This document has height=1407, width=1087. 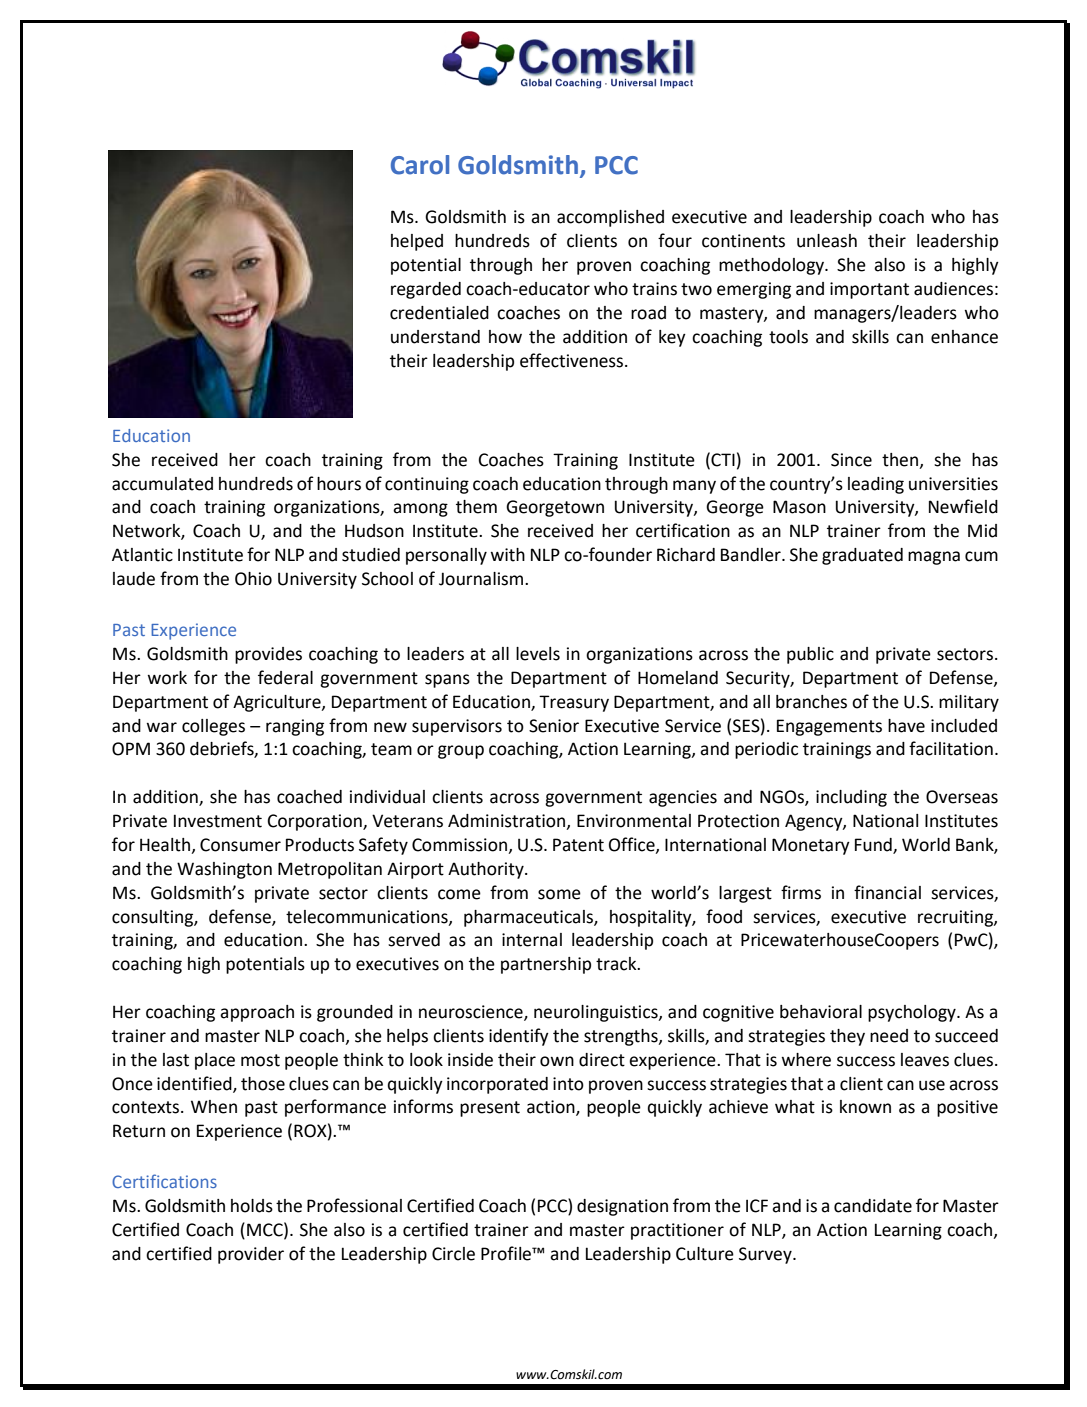 I want to click on designation, so click(x=622, y=1207).
